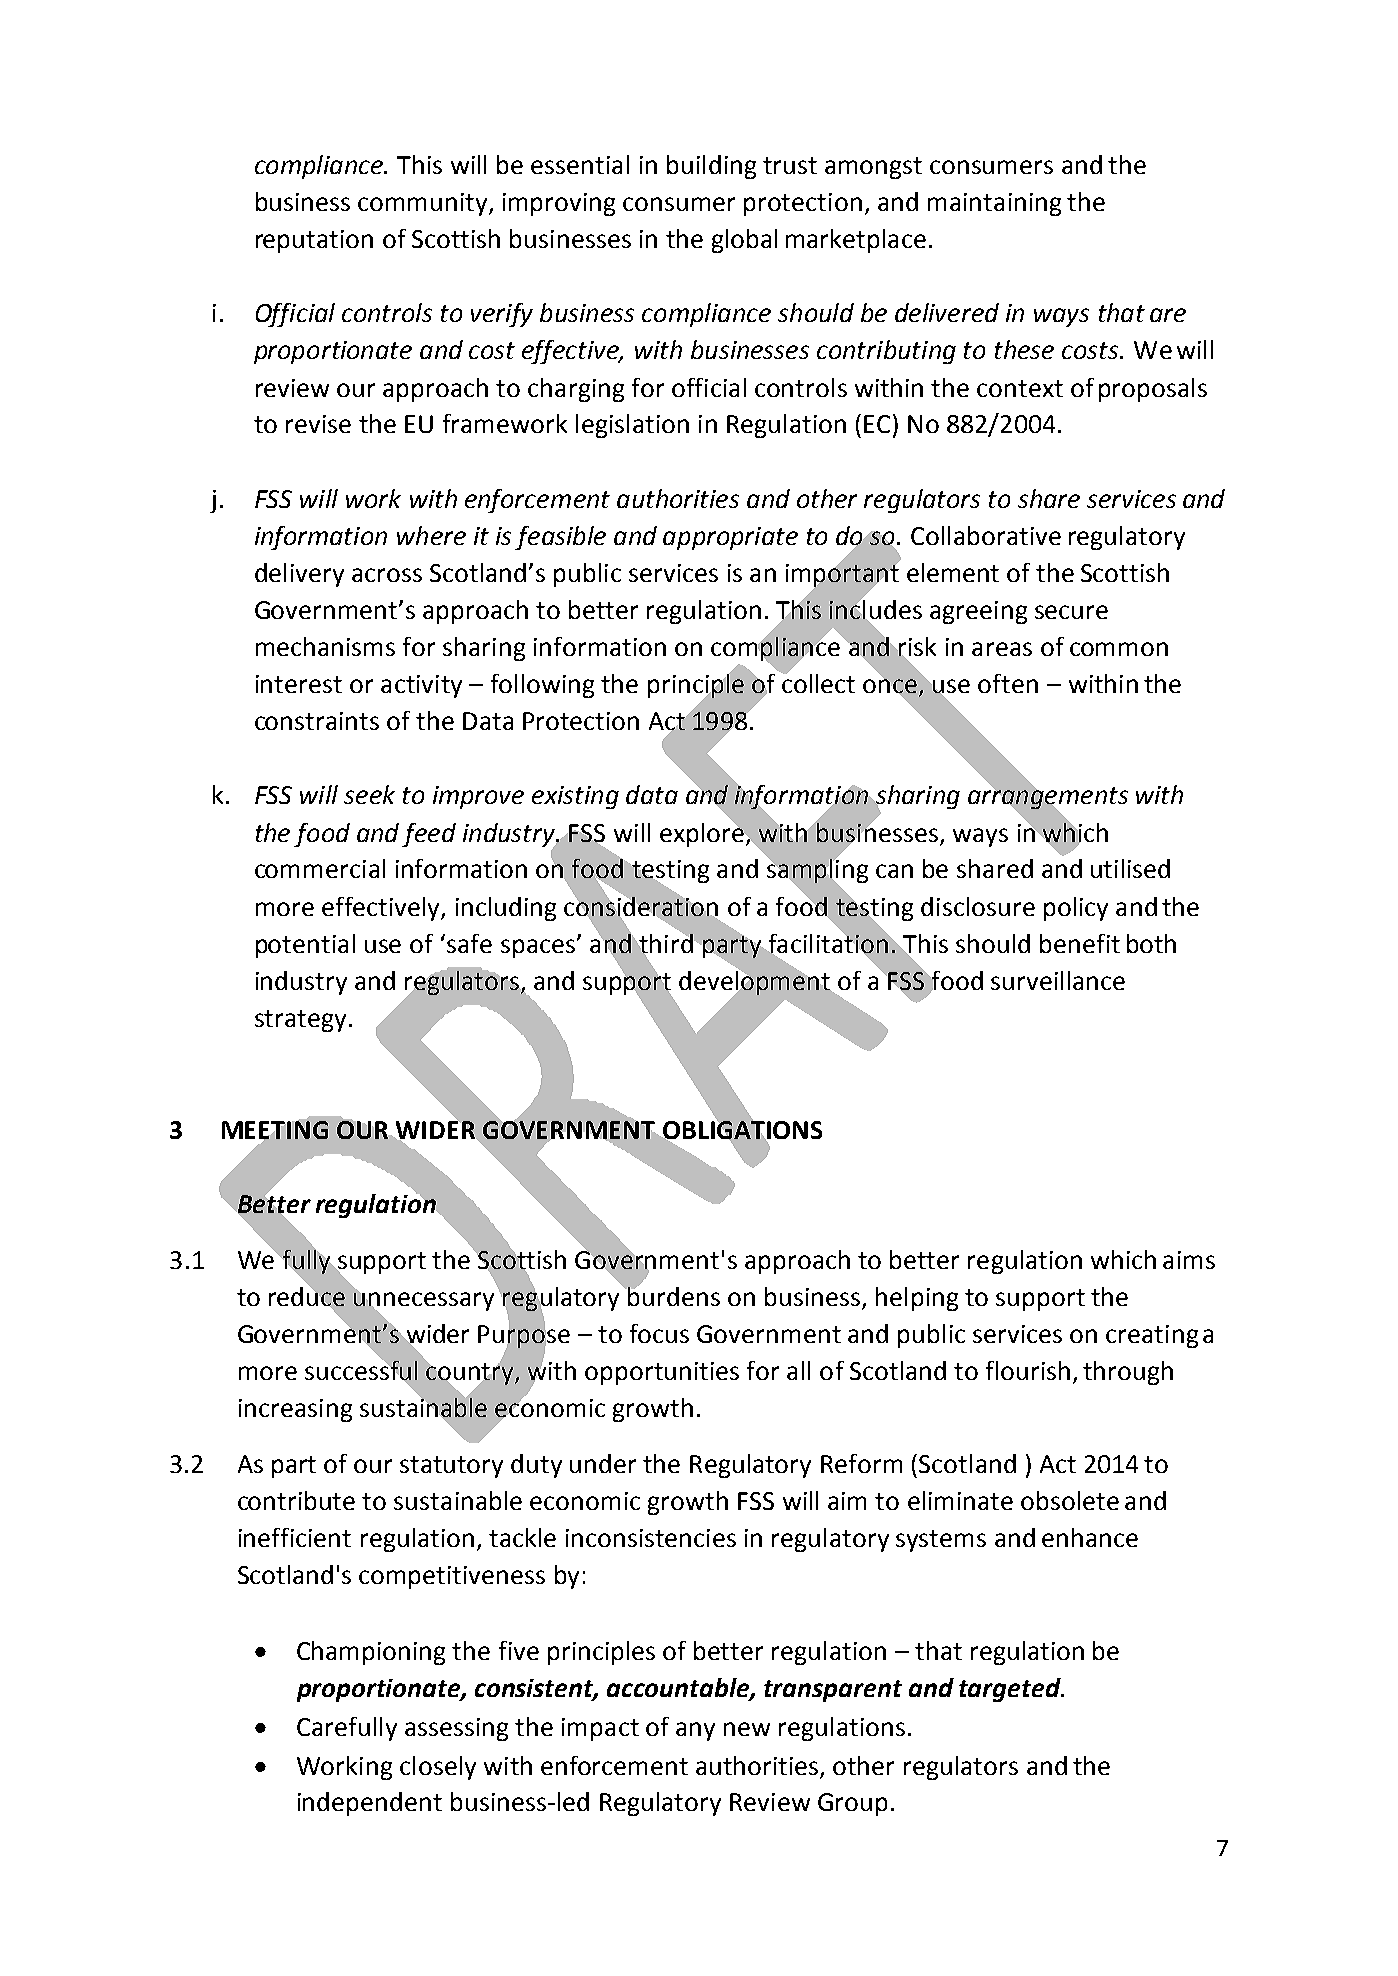 The image size is (1398, 1976). I want to click on safe, so click(469, 943).
